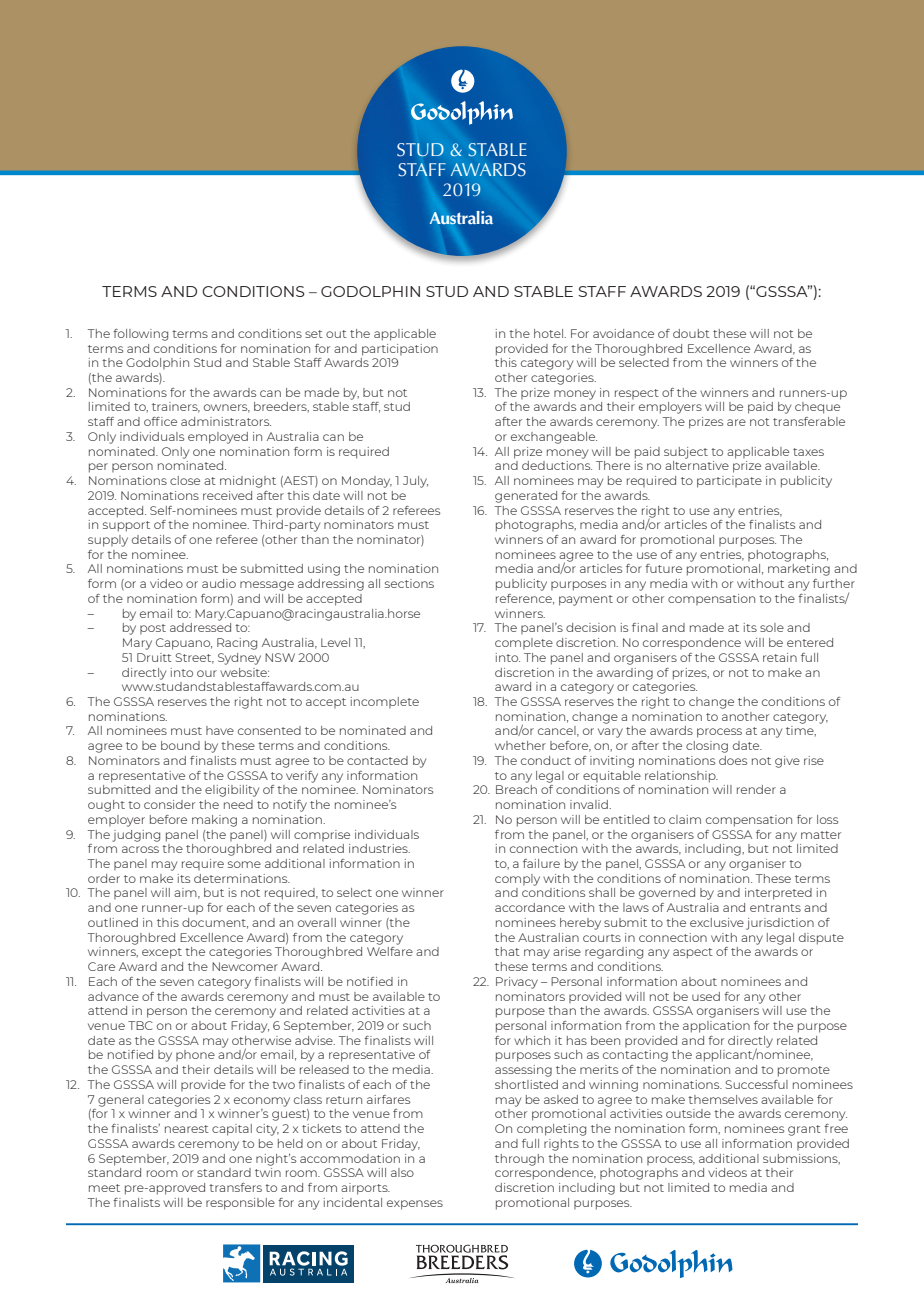 This screenshot has height=1308, width=924. I want to click on does, so click(733, 760).
